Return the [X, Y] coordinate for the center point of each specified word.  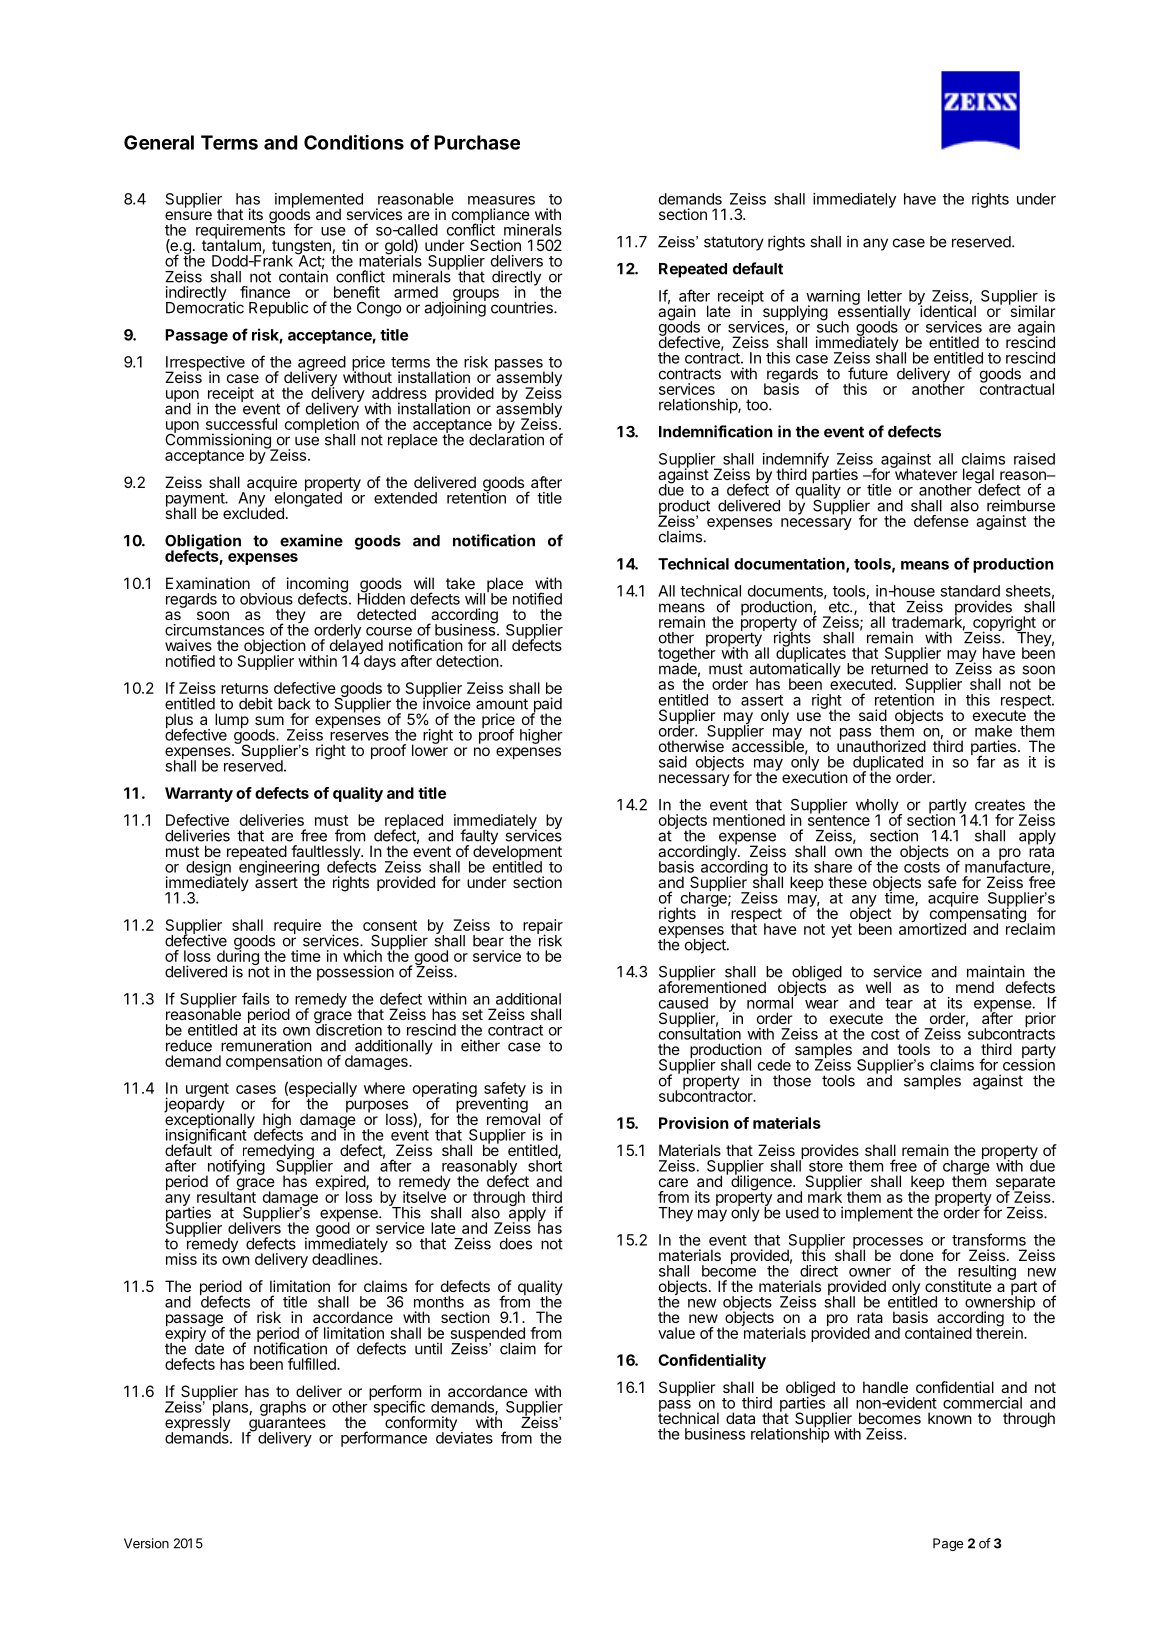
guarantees [286, 1424]
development [517, 853]
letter [885, 296]
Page [948, 1544]
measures [501, 200]
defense [941, 521]
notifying [235, 1168]
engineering [278, 868]
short [545, 1165]
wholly [878, 807]
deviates [464, 1437]
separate [1025, 1184]
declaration [506, 439]
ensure [188, 215]
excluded [253, 512]
